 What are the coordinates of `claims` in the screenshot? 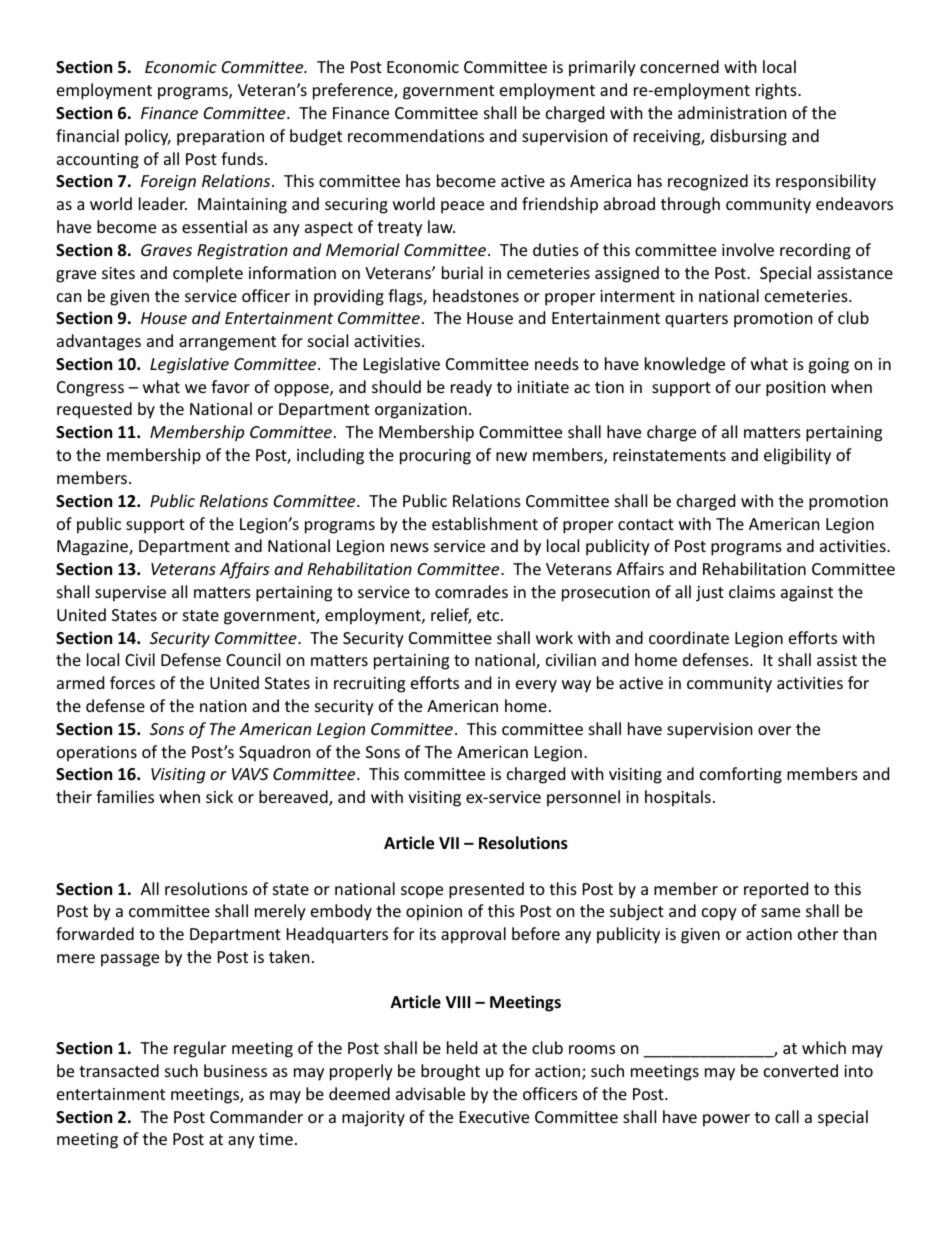 It's located at (752, 591).
